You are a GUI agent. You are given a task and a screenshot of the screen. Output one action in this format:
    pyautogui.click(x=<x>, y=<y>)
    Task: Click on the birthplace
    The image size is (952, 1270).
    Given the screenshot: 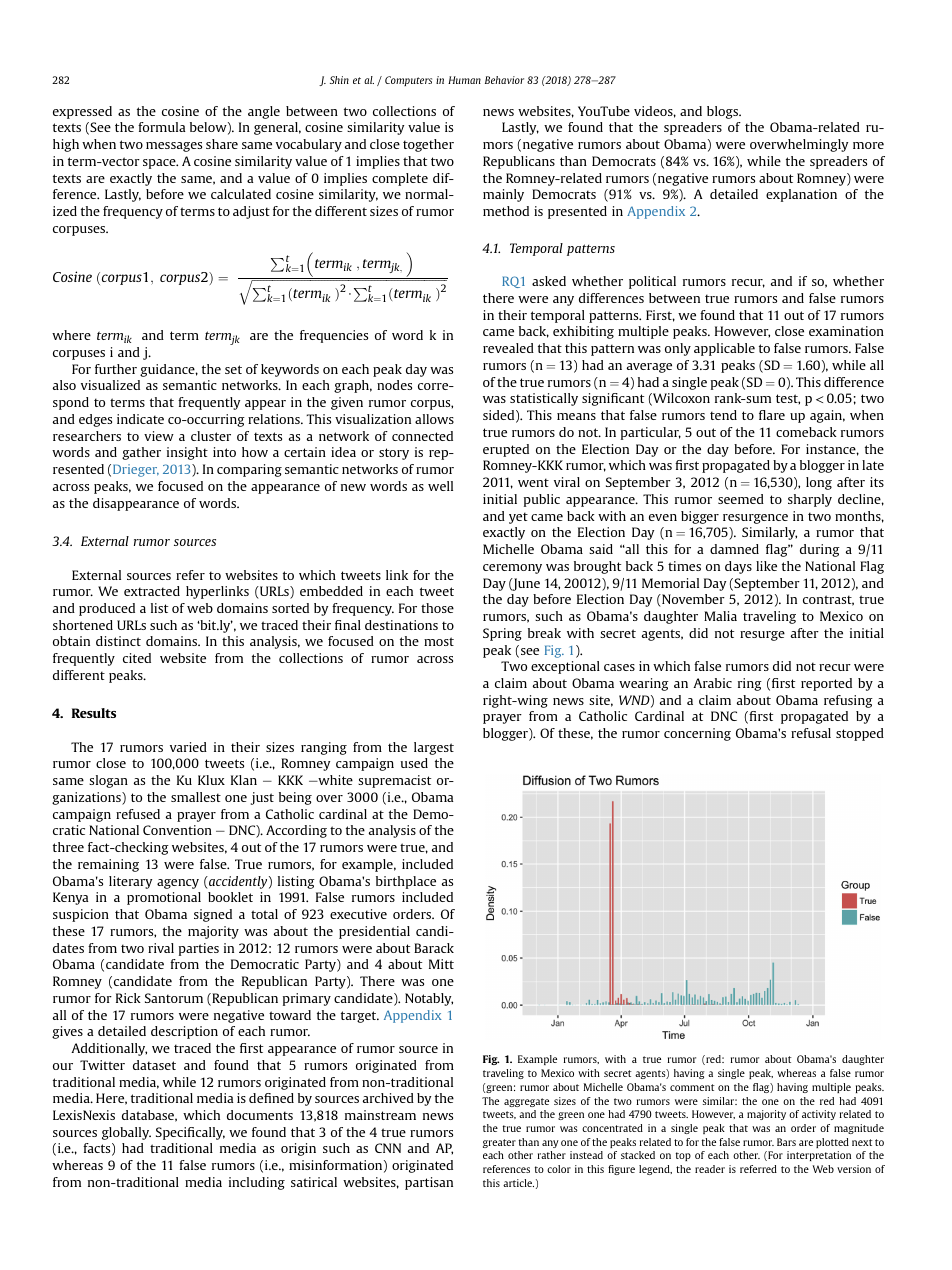 What is the action you would take?
    pyautogui.click(x=406, y=882)
